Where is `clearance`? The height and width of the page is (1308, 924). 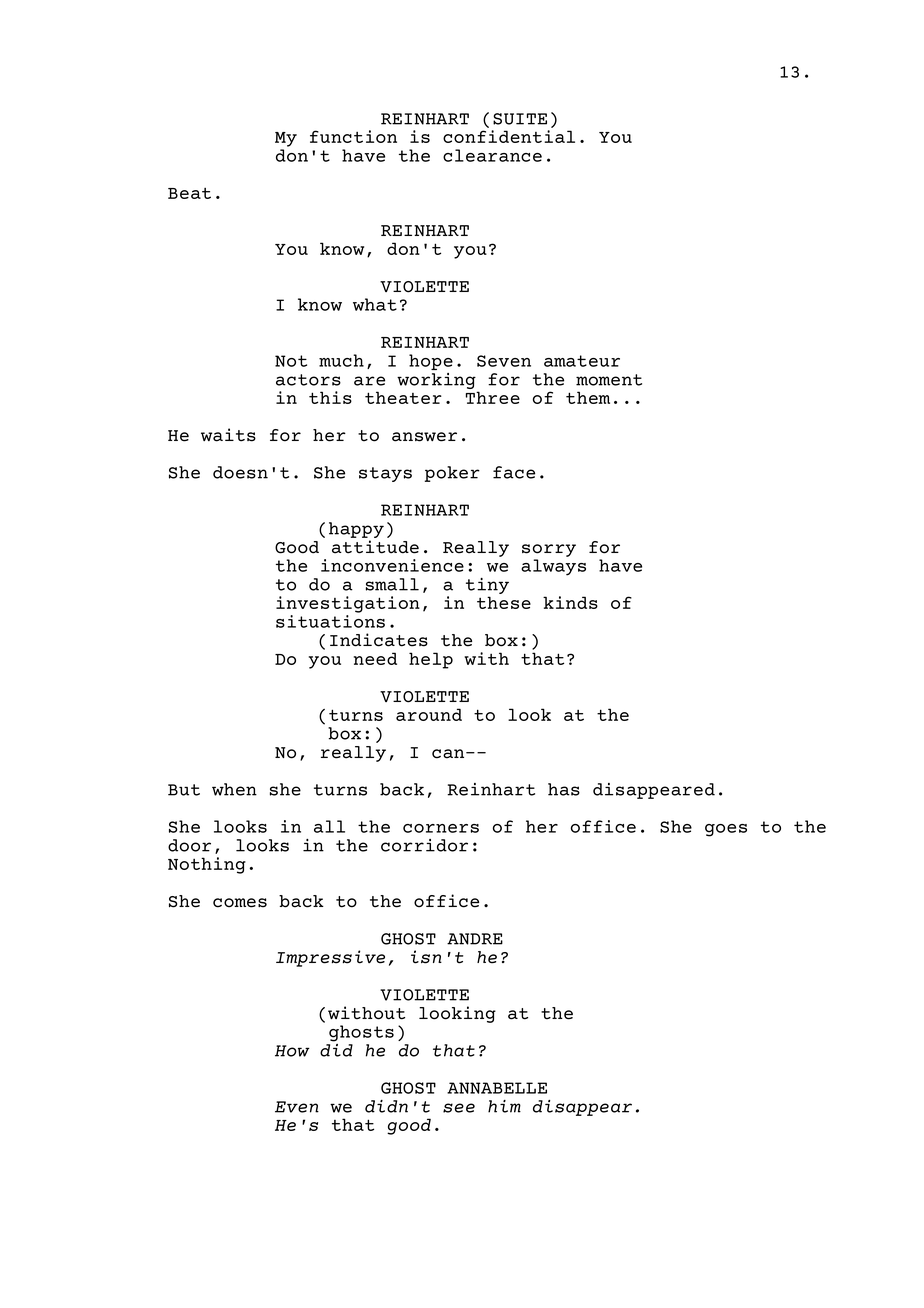
clearance is located at coordinates (492, 155).
